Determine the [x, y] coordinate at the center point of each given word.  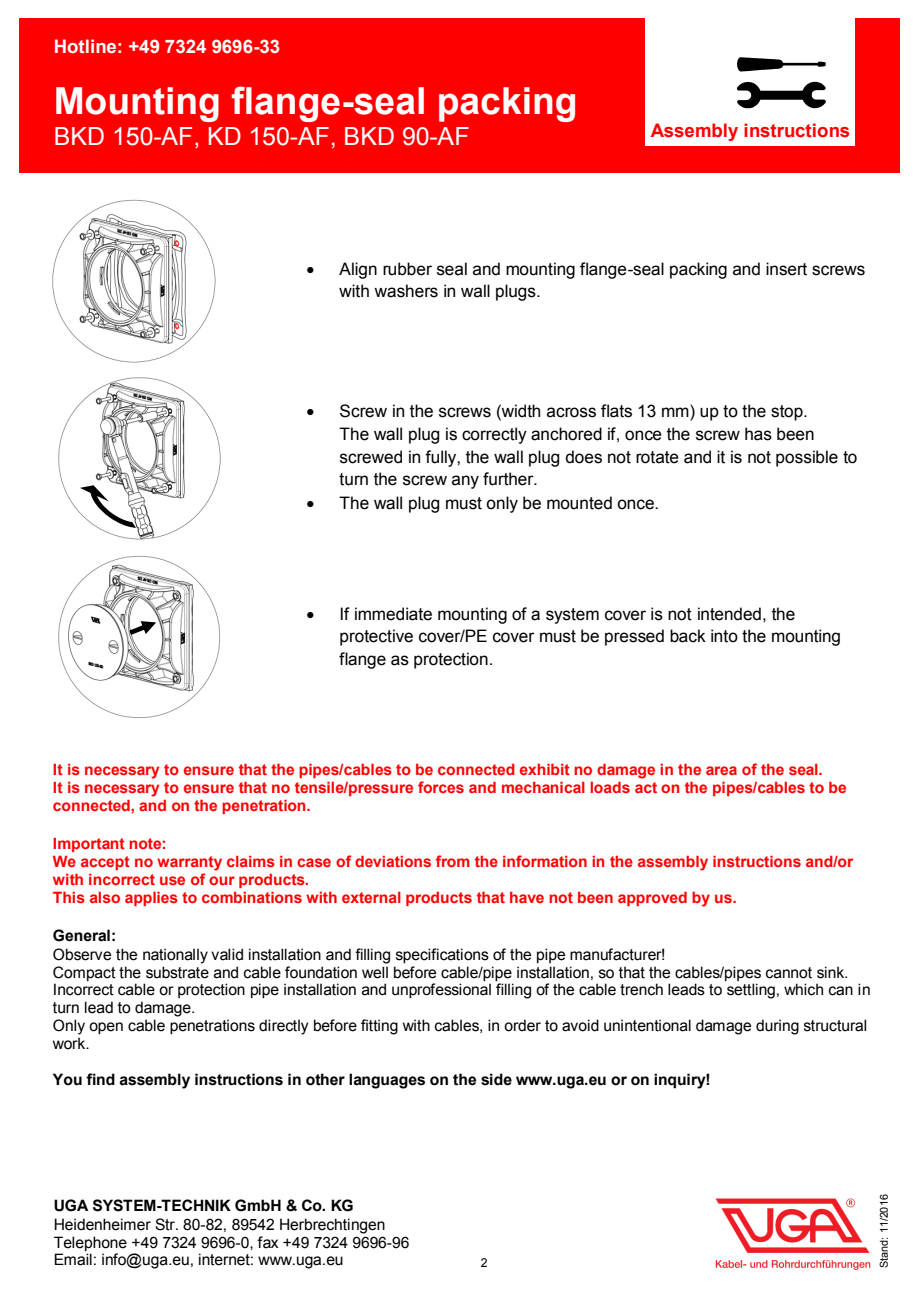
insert [786, 269]
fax [267, 1242]
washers [406, 291]
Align [358, 270]
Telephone [90, 1243]
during [777, 1027]
